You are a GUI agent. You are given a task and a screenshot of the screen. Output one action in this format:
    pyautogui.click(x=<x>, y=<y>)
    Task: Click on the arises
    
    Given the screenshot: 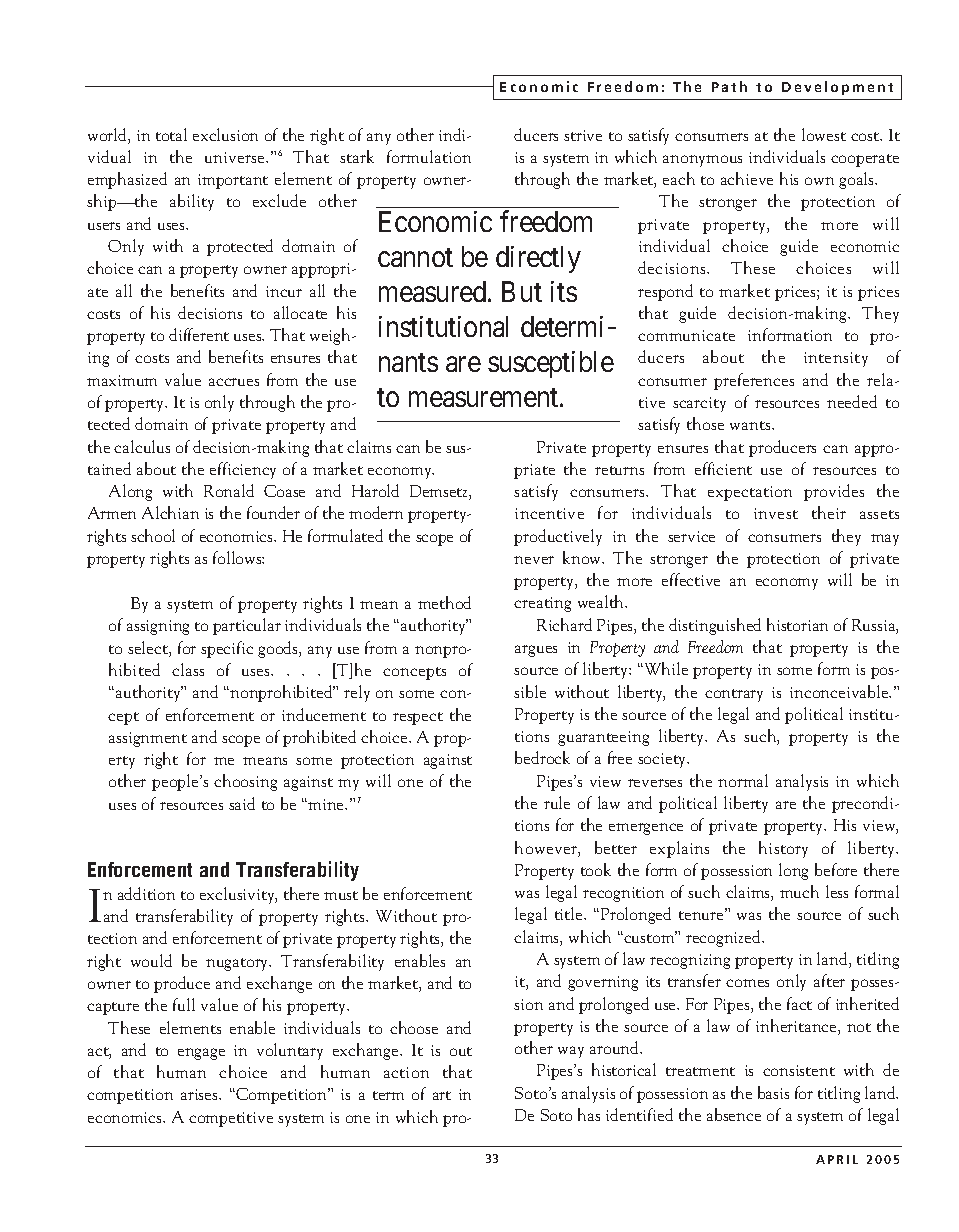 What is the action you would take?
    pyautogui.click(x=200, y=1094)
